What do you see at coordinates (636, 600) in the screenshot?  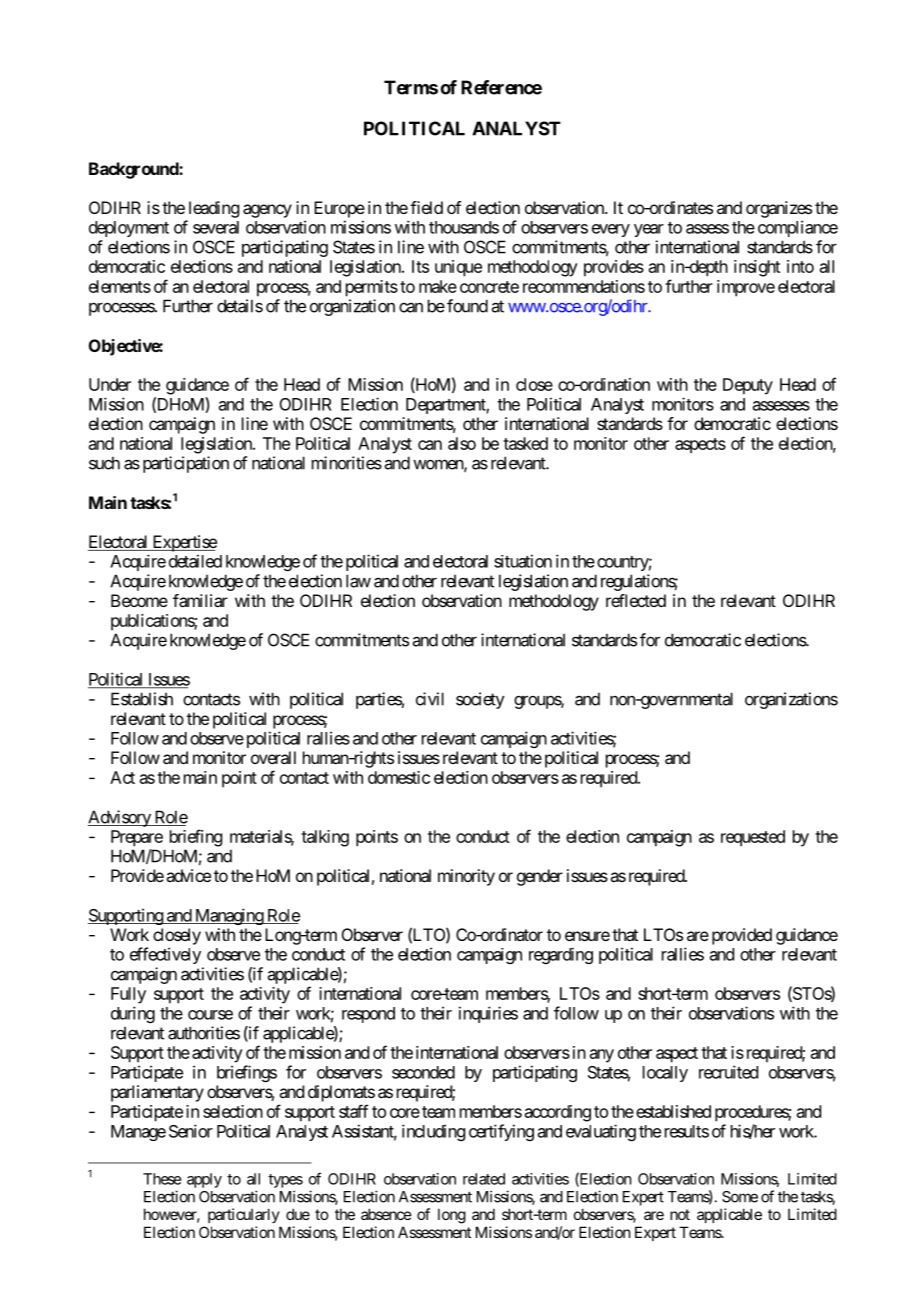 I see `reflected` at bounding box center [636, 600].
